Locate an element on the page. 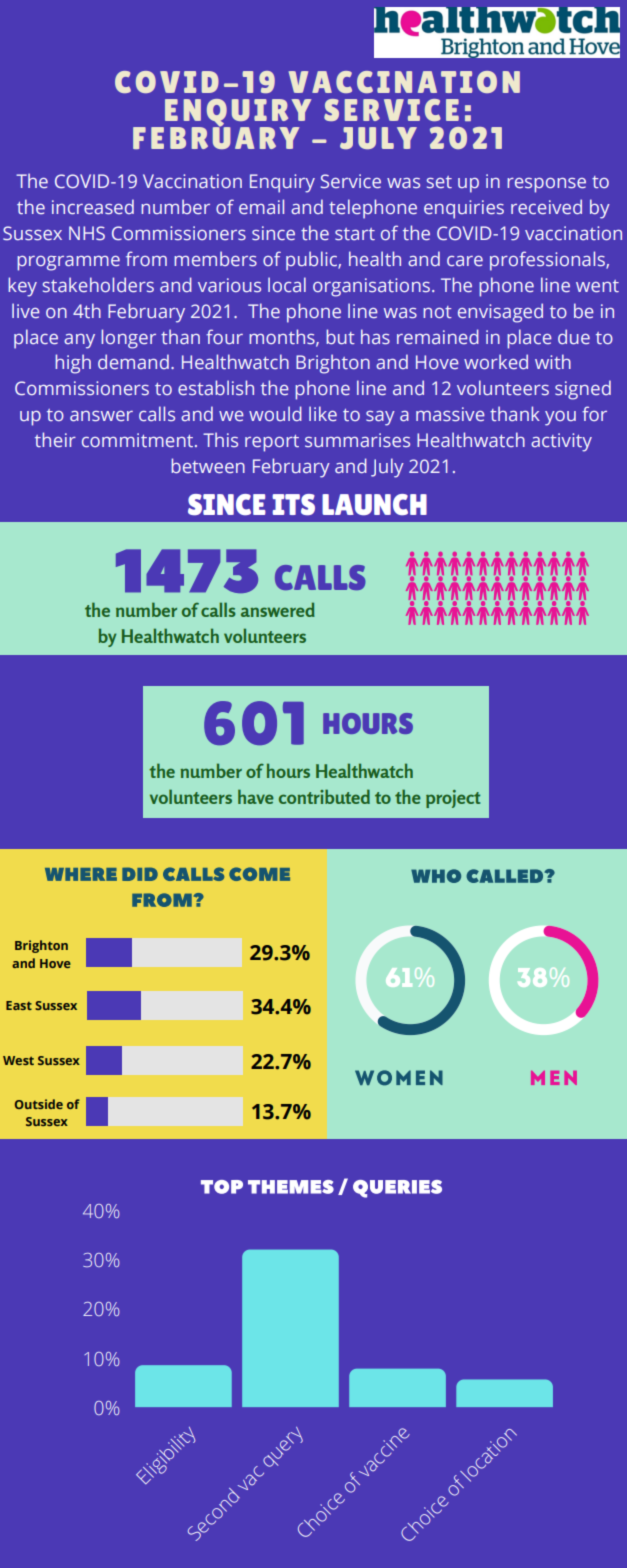 This page has width=627, height=1568. their is located at coordinates (55, 439).
